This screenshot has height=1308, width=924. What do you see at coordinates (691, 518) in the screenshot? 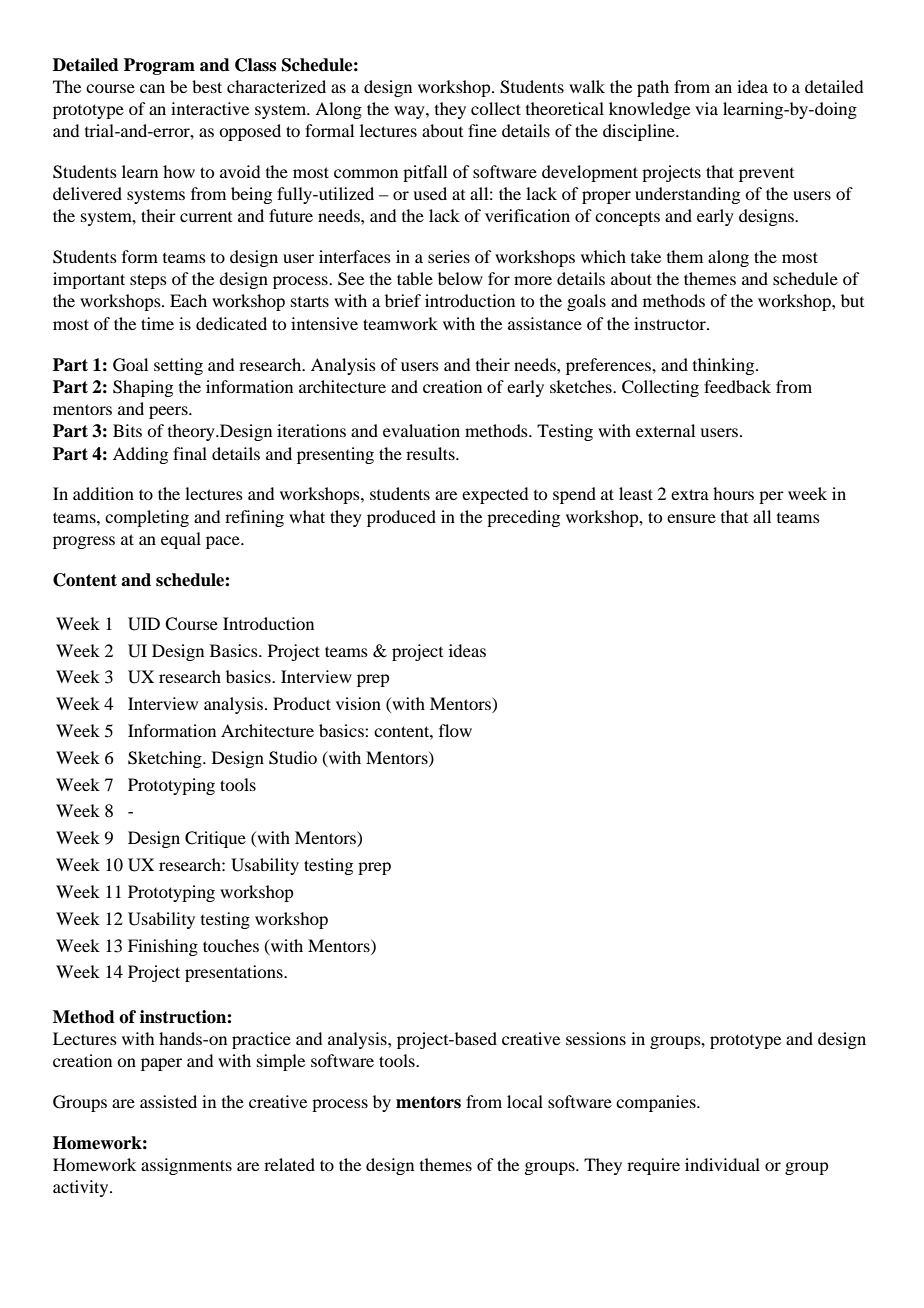
I see `ensure` at bounding box center [691, 518].
